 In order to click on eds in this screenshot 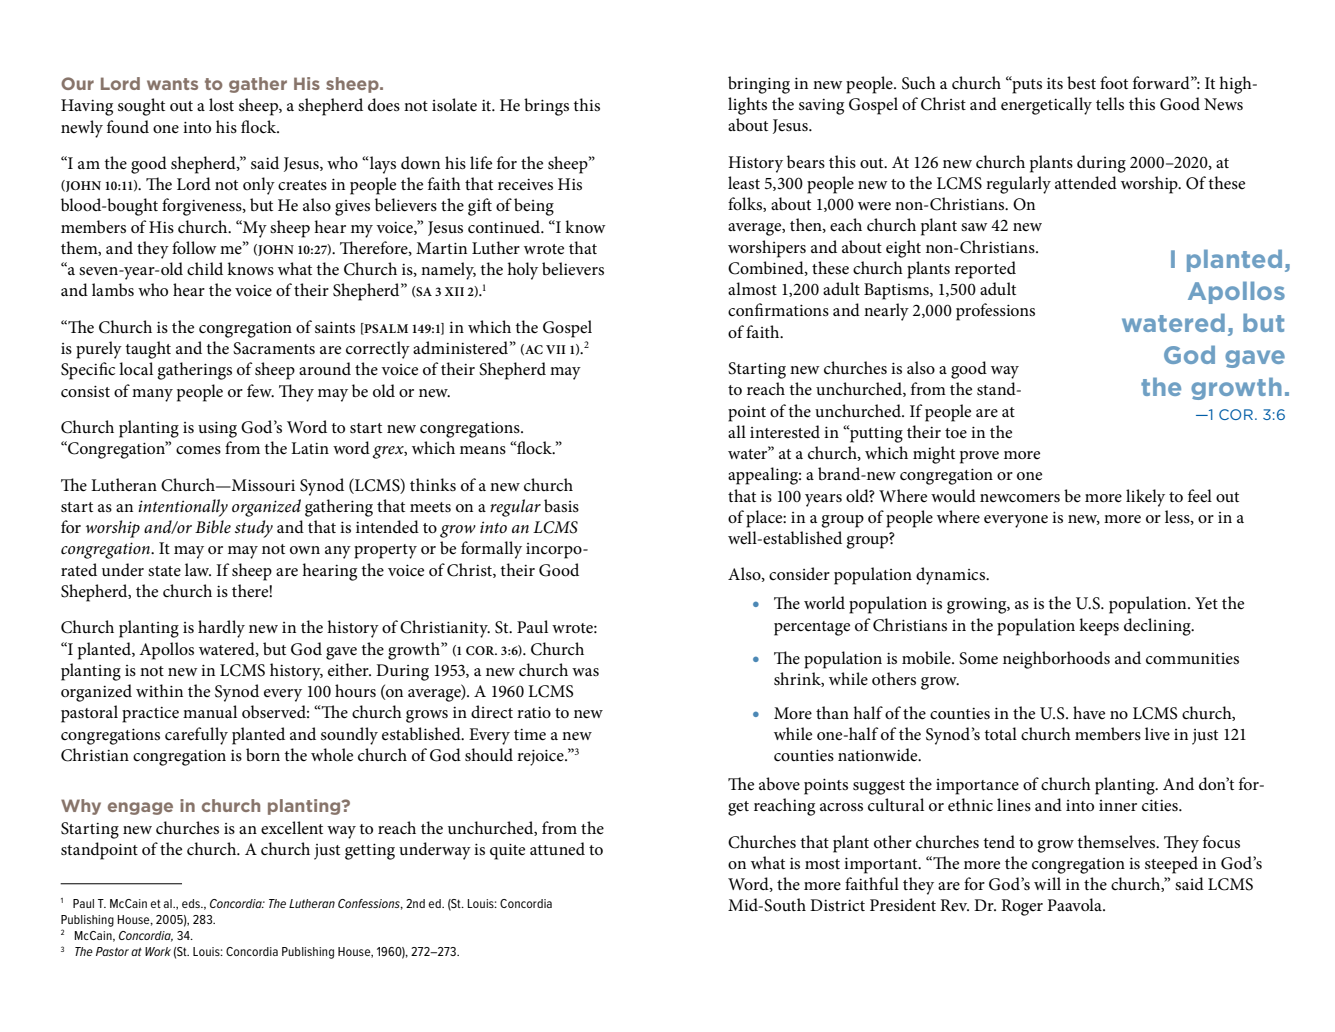, I will do `click(192, 903)`.
